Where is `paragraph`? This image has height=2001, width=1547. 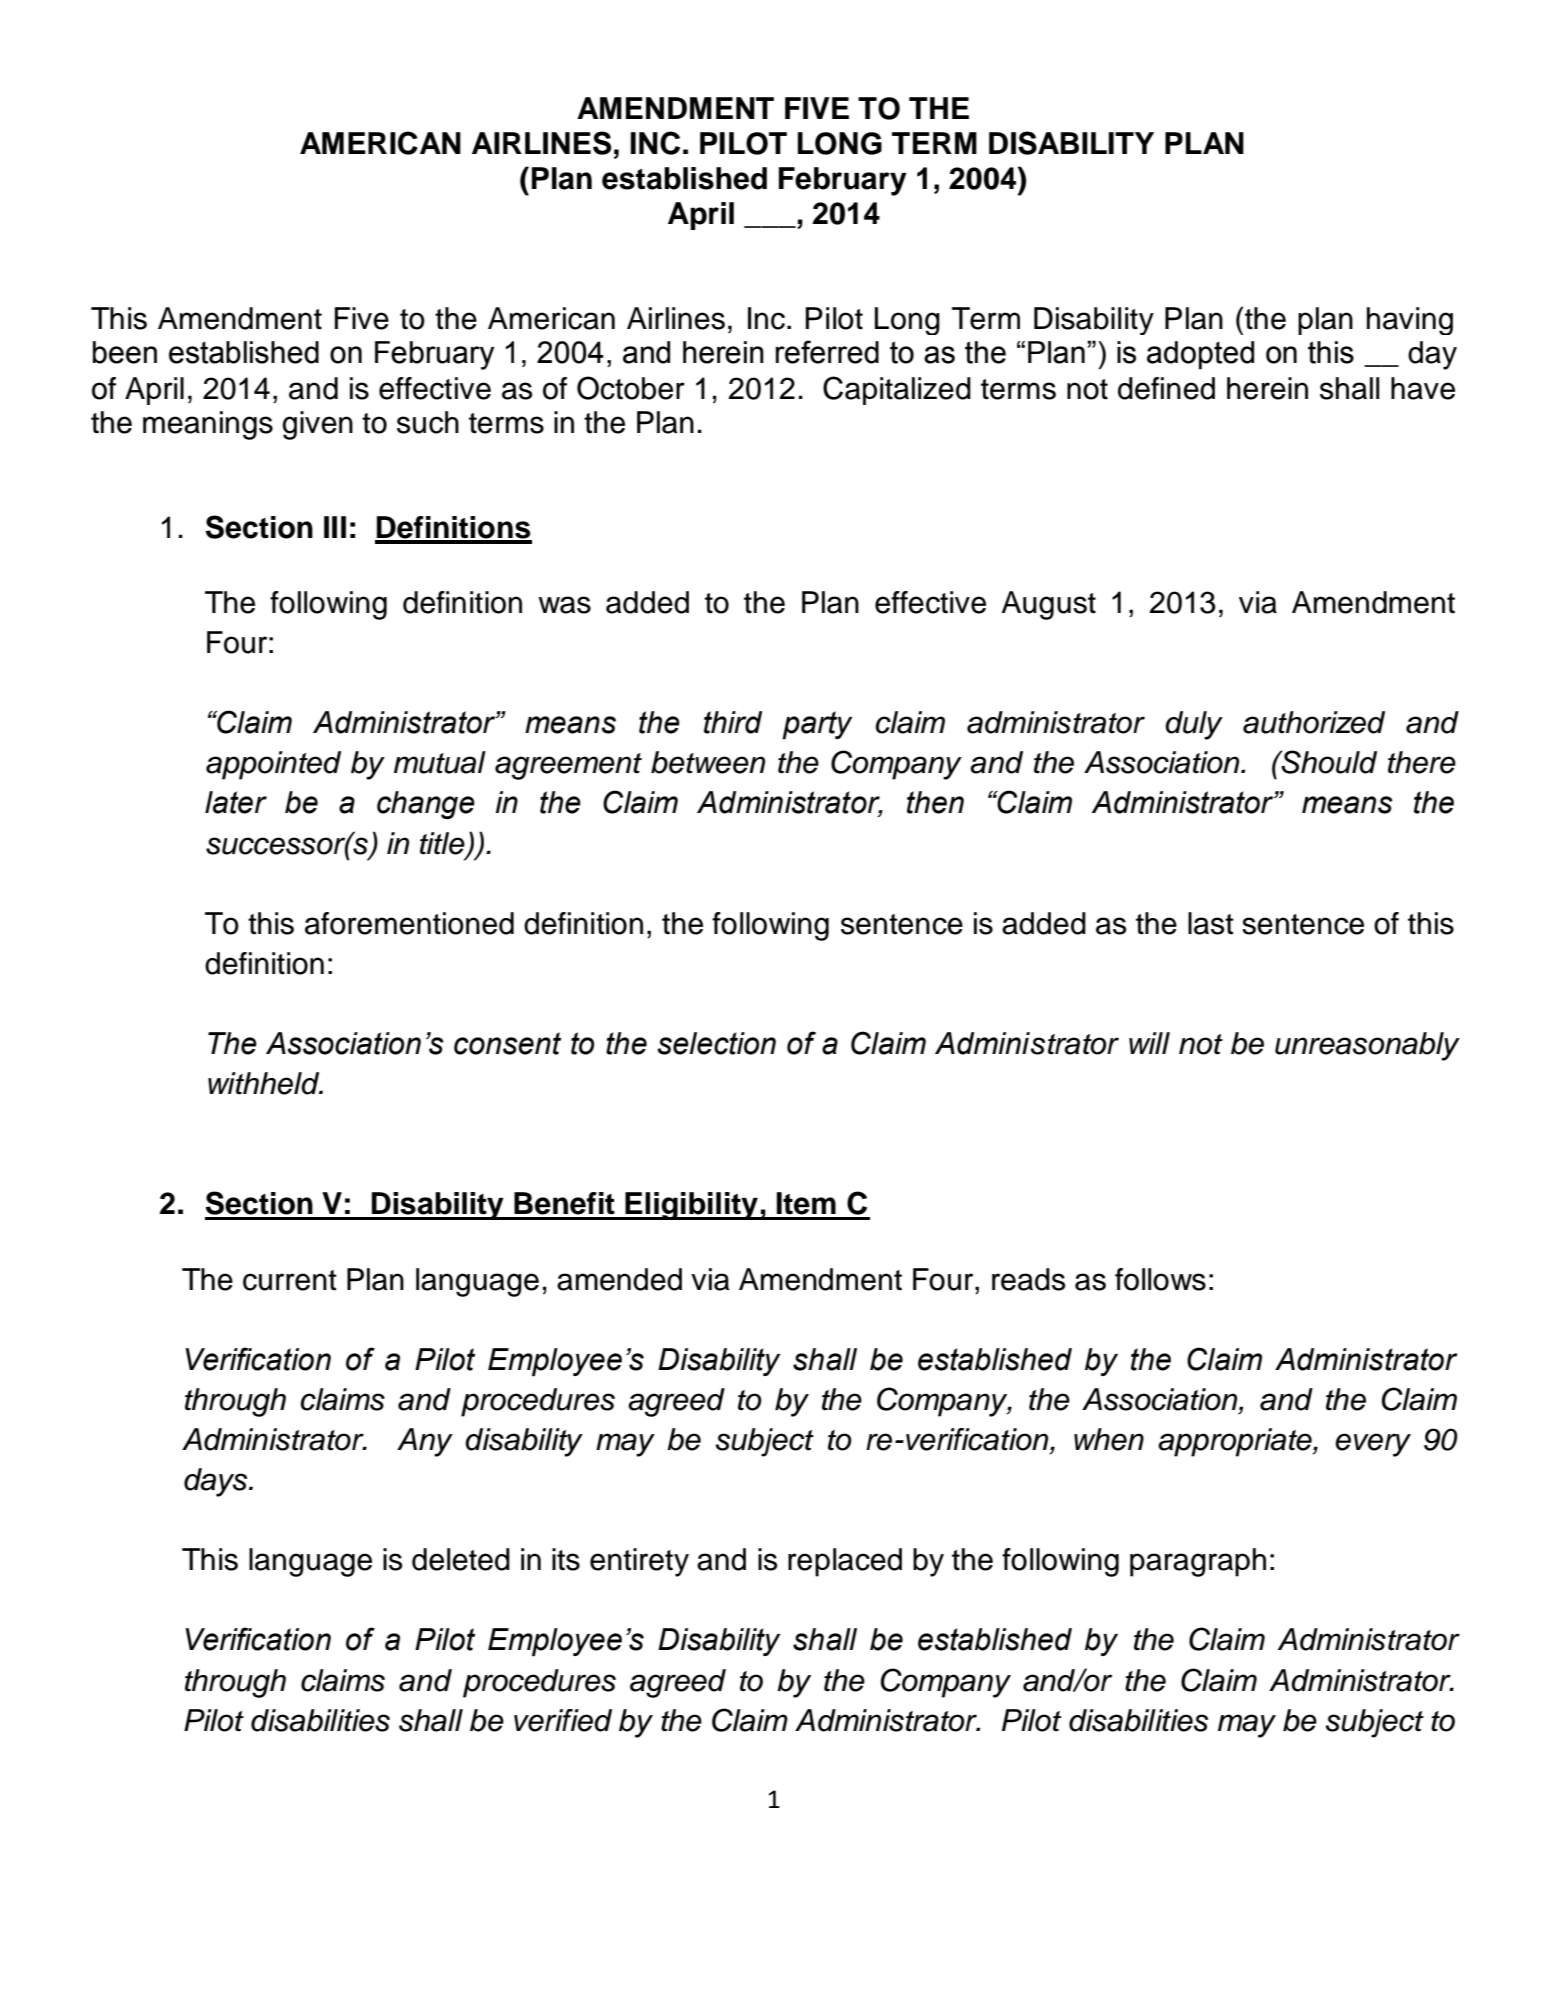 paragraph is located at coordinates (1198, 1562).
